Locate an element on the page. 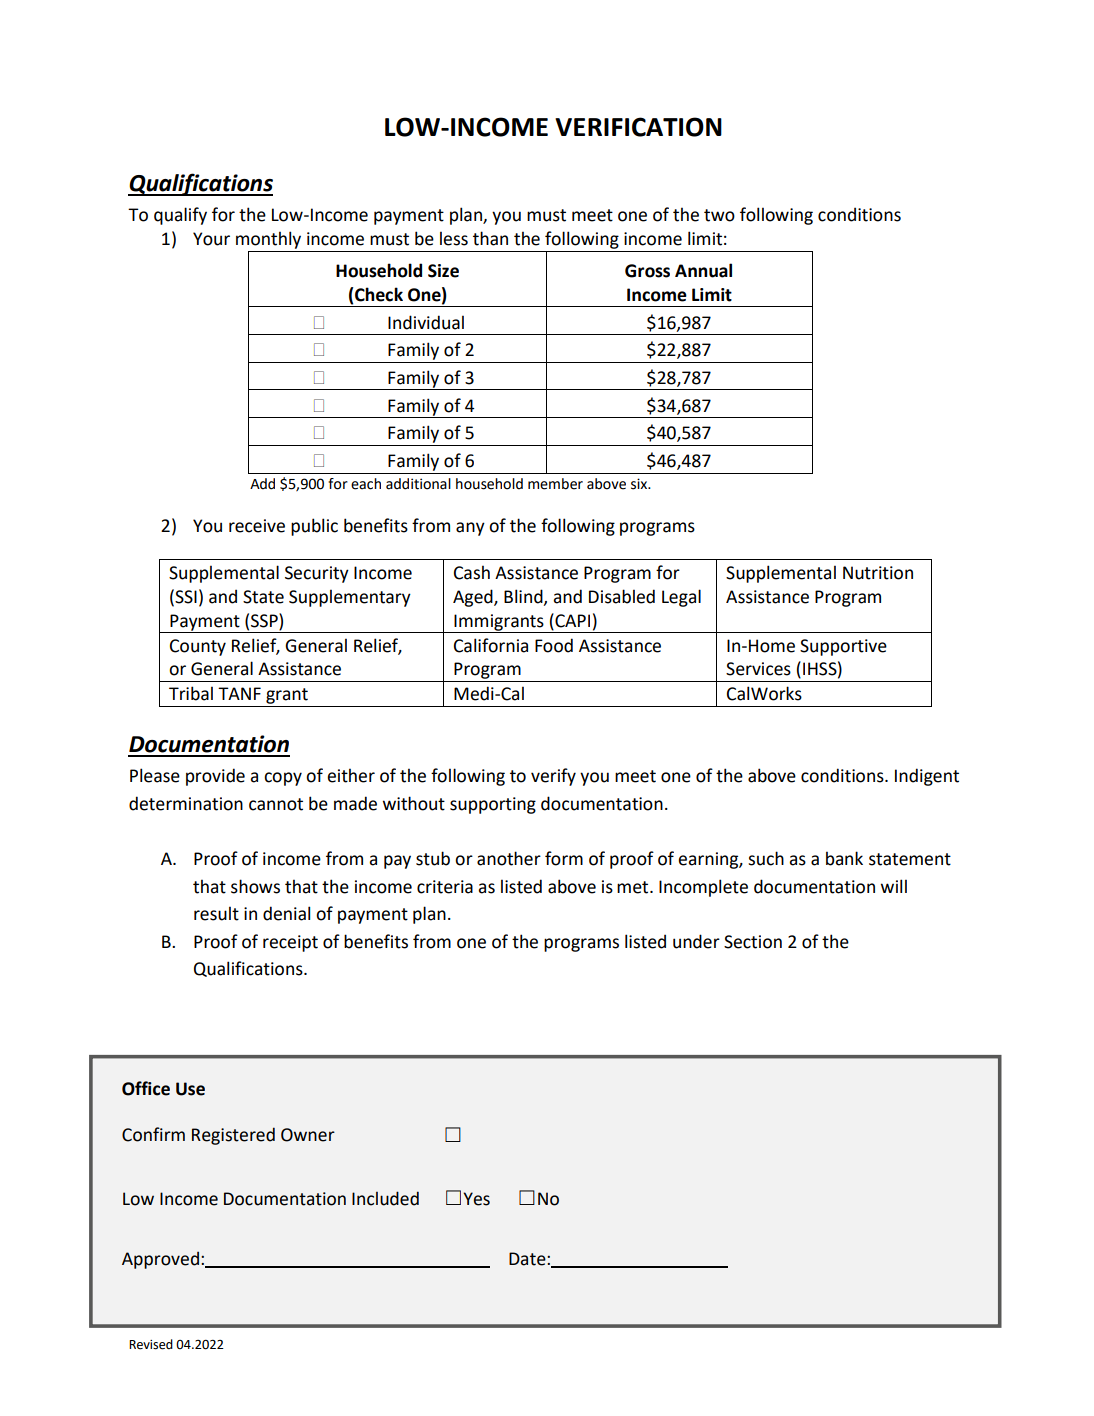 This image has height=1416, width=1094. qualify is located at coordinates (180, 216).
